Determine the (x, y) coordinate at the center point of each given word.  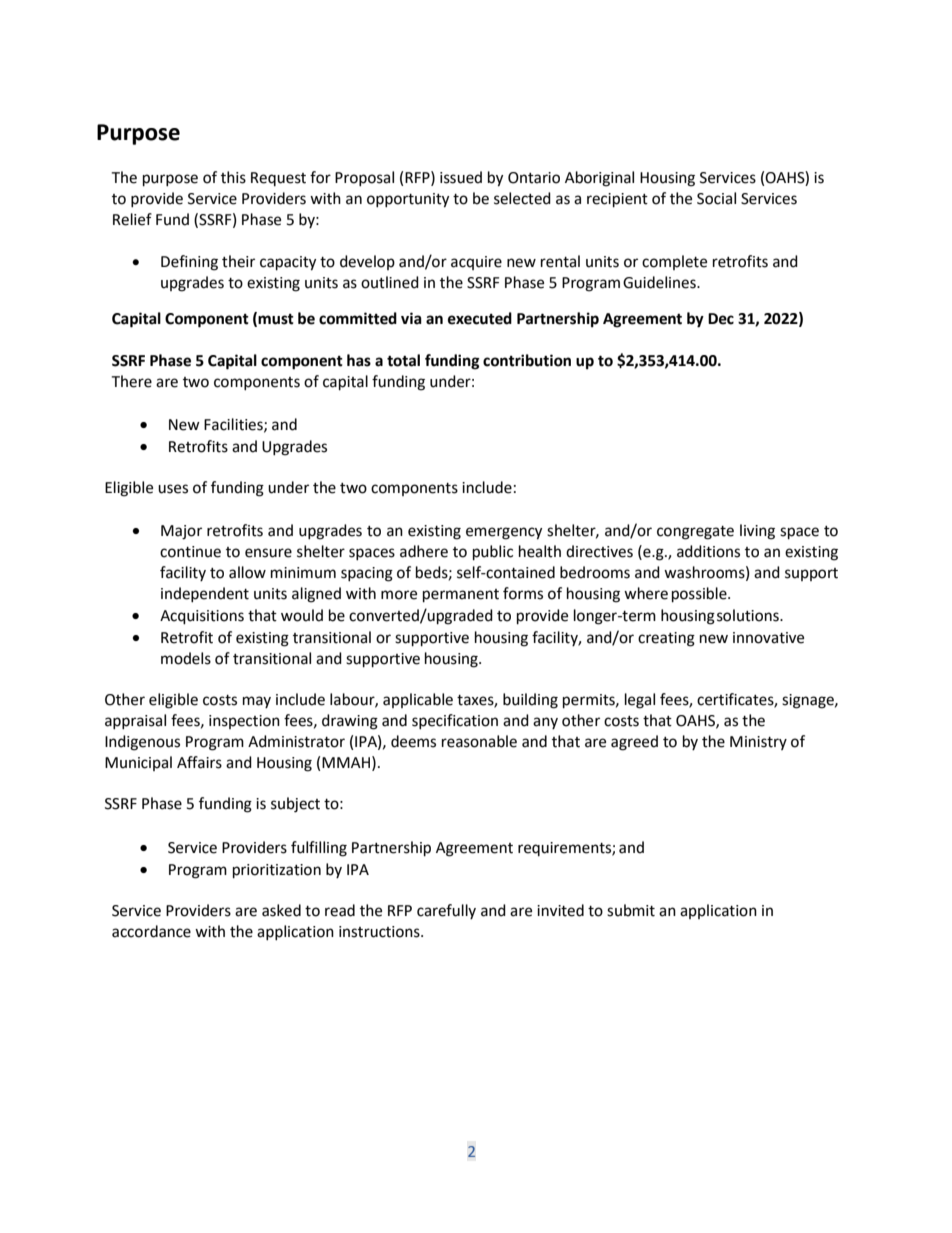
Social (716, 198)
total (403, 360)
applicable (418, 700)
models (186, 658)
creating (666, 639)
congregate (695, 533)
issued (461, 177)
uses (173, 489)
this (233, 177)
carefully (446, 911)
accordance (151, 931)
